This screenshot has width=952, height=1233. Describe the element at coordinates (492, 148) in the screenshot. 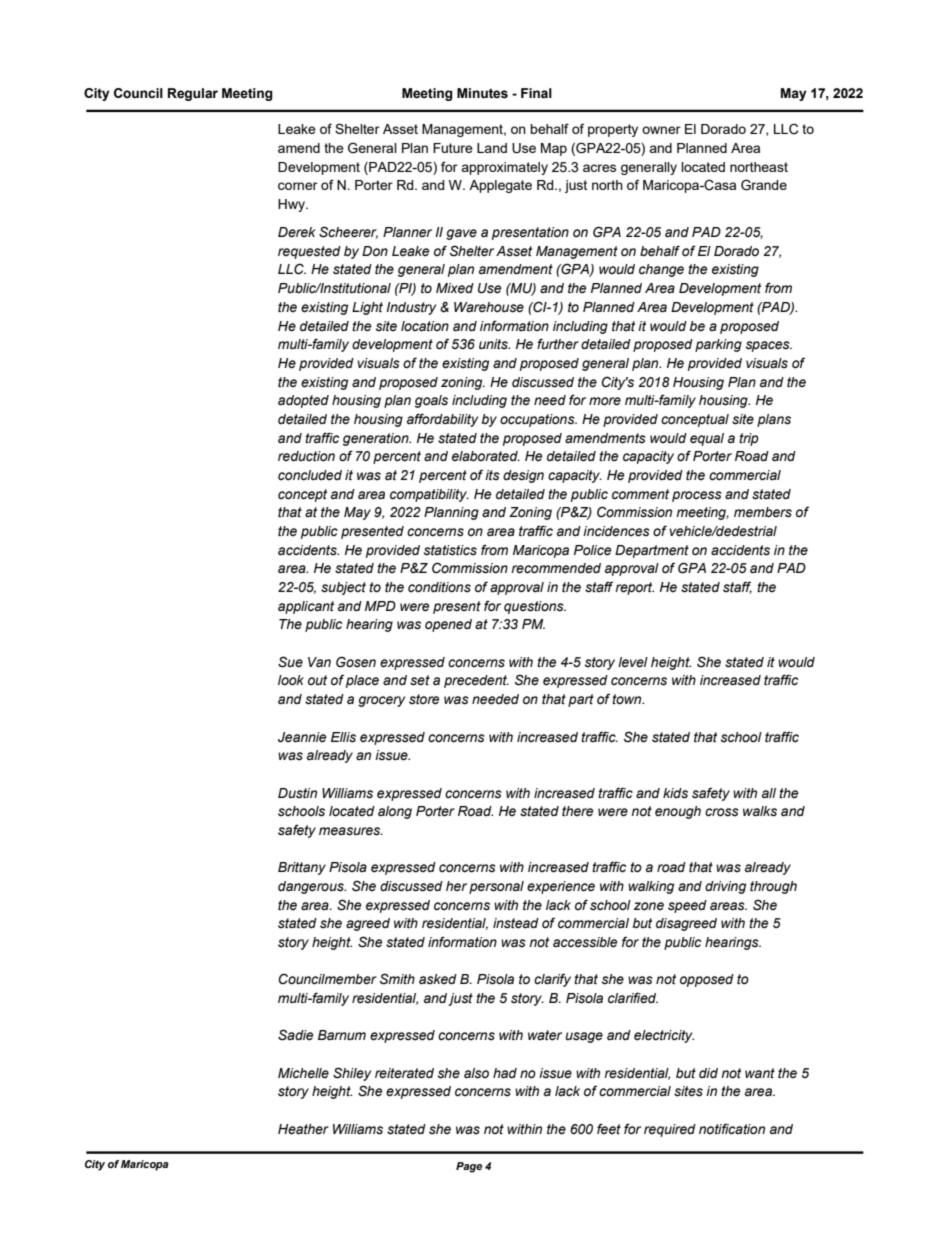

I see `Land` at that location.
